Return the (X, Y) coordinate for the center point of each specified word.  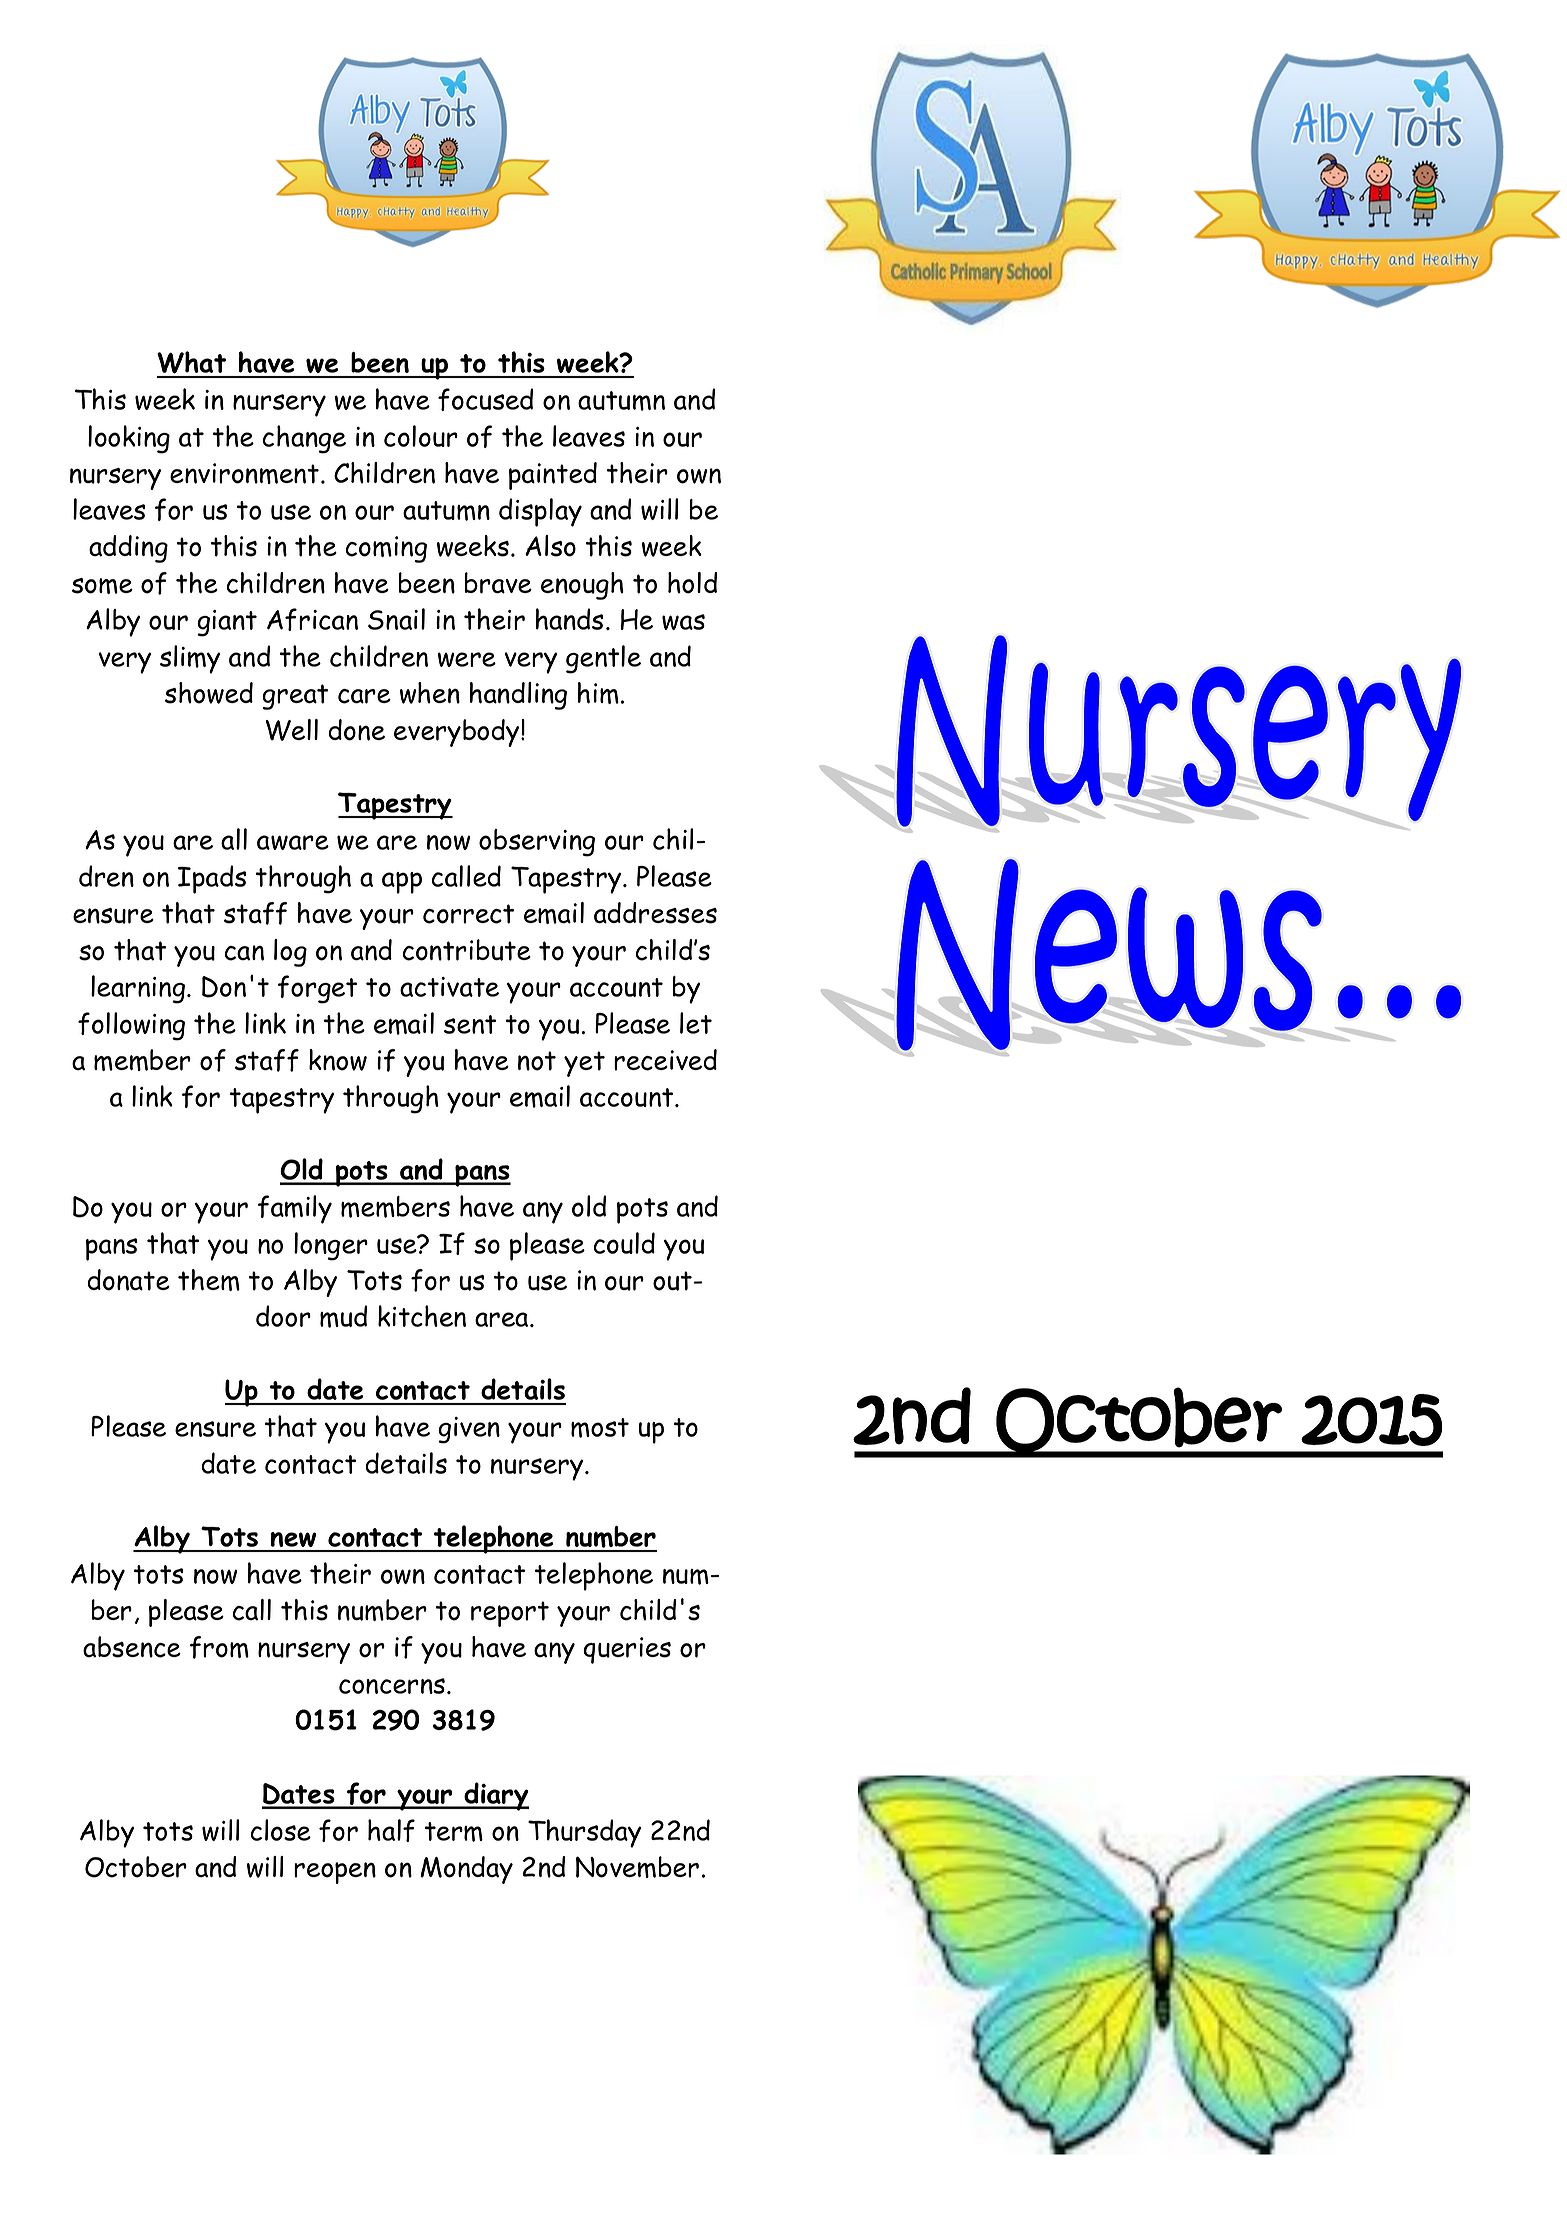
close (281, 1830)
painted (553, 476)
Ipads (212, 879)
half (391, 1830)
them (209, 1280)
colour (421, 436)
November (637, 1867)
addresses (655, 913)
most (600, 1428)
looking (129, 439)
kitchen (422, 1316)
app (402, 883)
